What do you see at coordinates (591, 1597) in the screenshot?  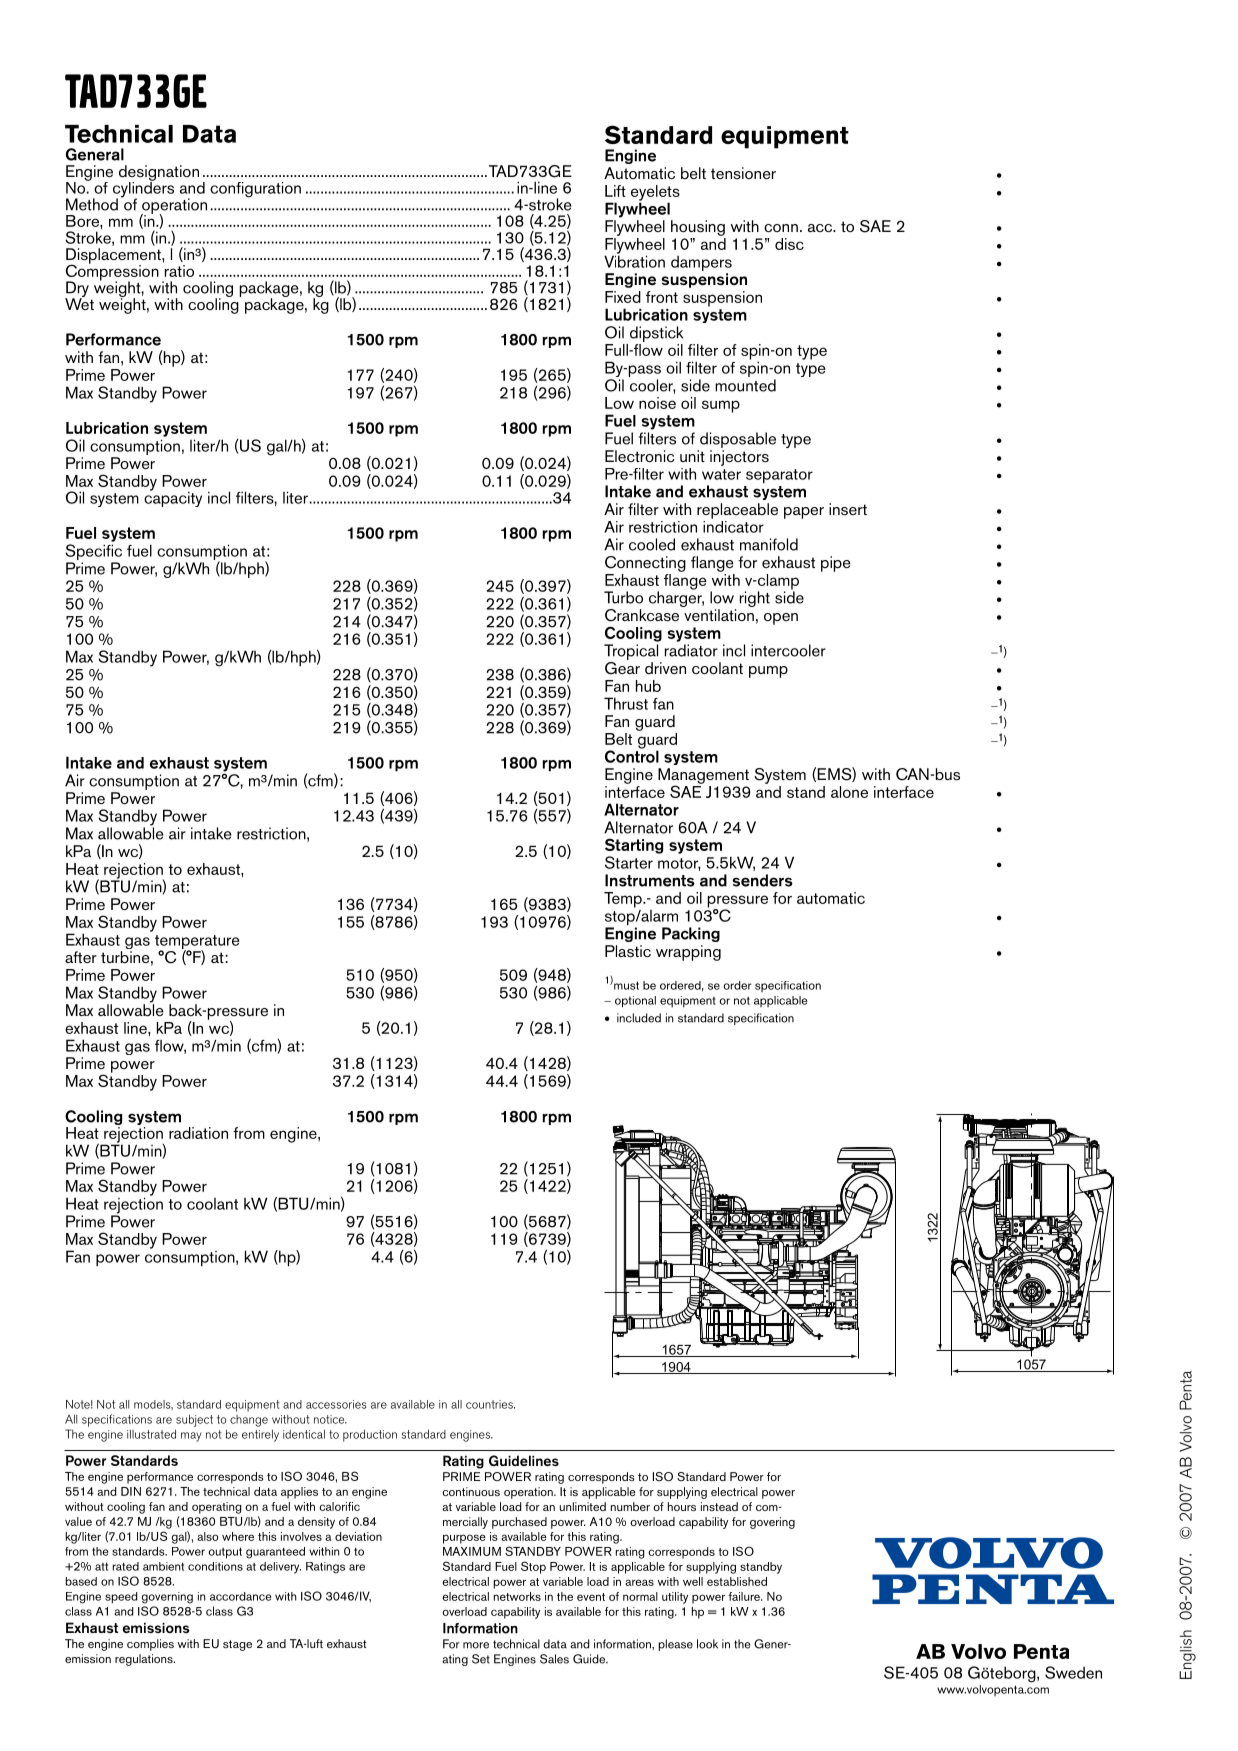 I see `event` at bounding box center [591, 1597].
